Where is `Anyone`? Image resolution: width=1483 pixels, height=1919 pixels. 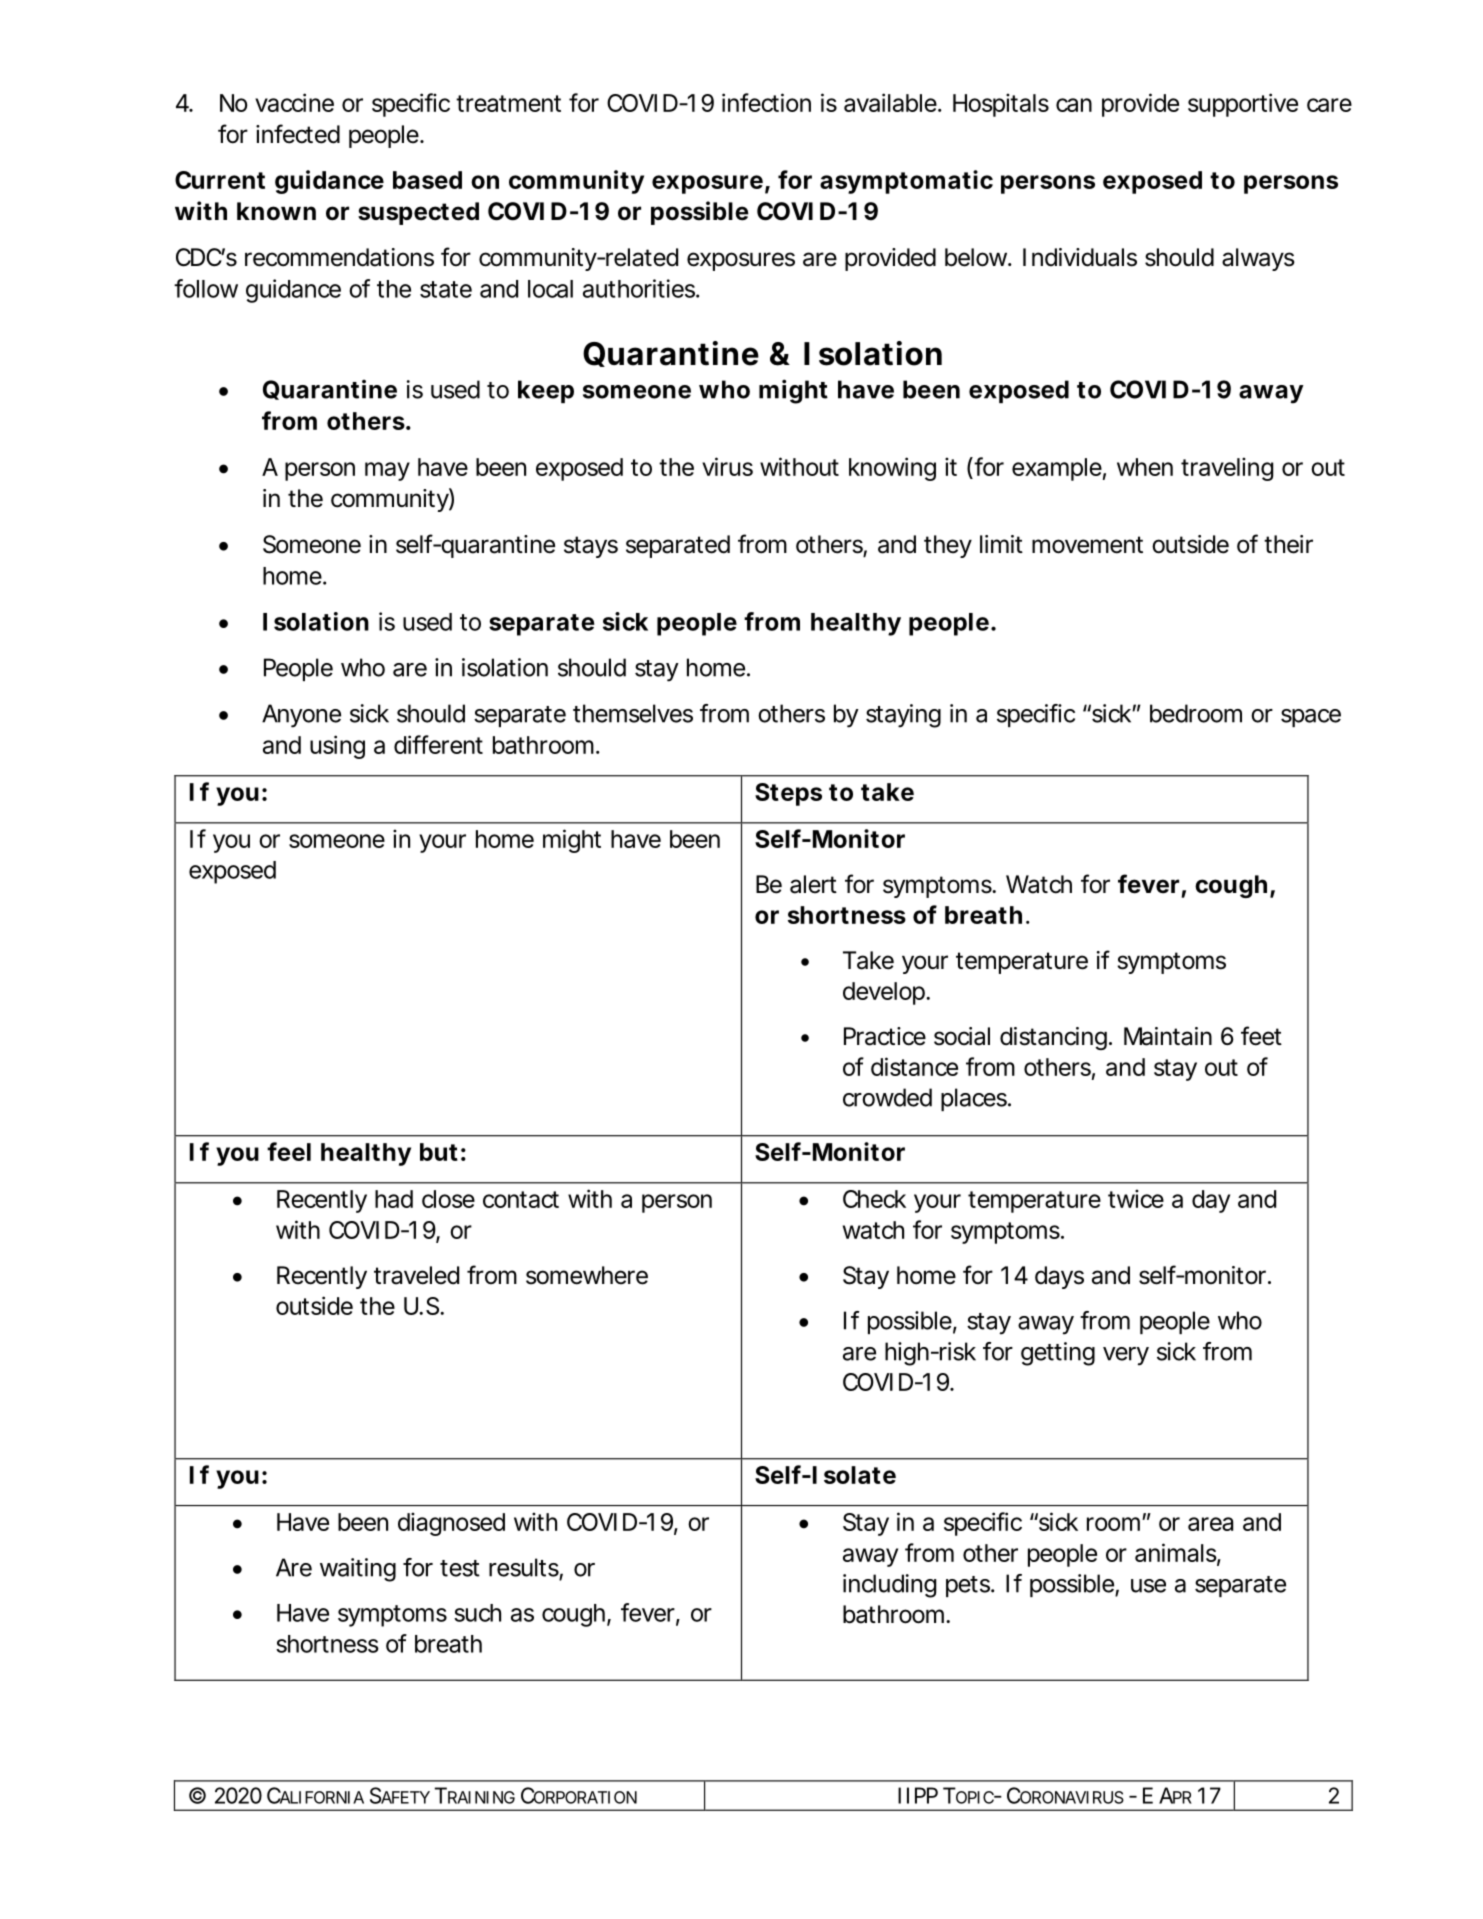 Anyone is located at coordinates (301, 716).
